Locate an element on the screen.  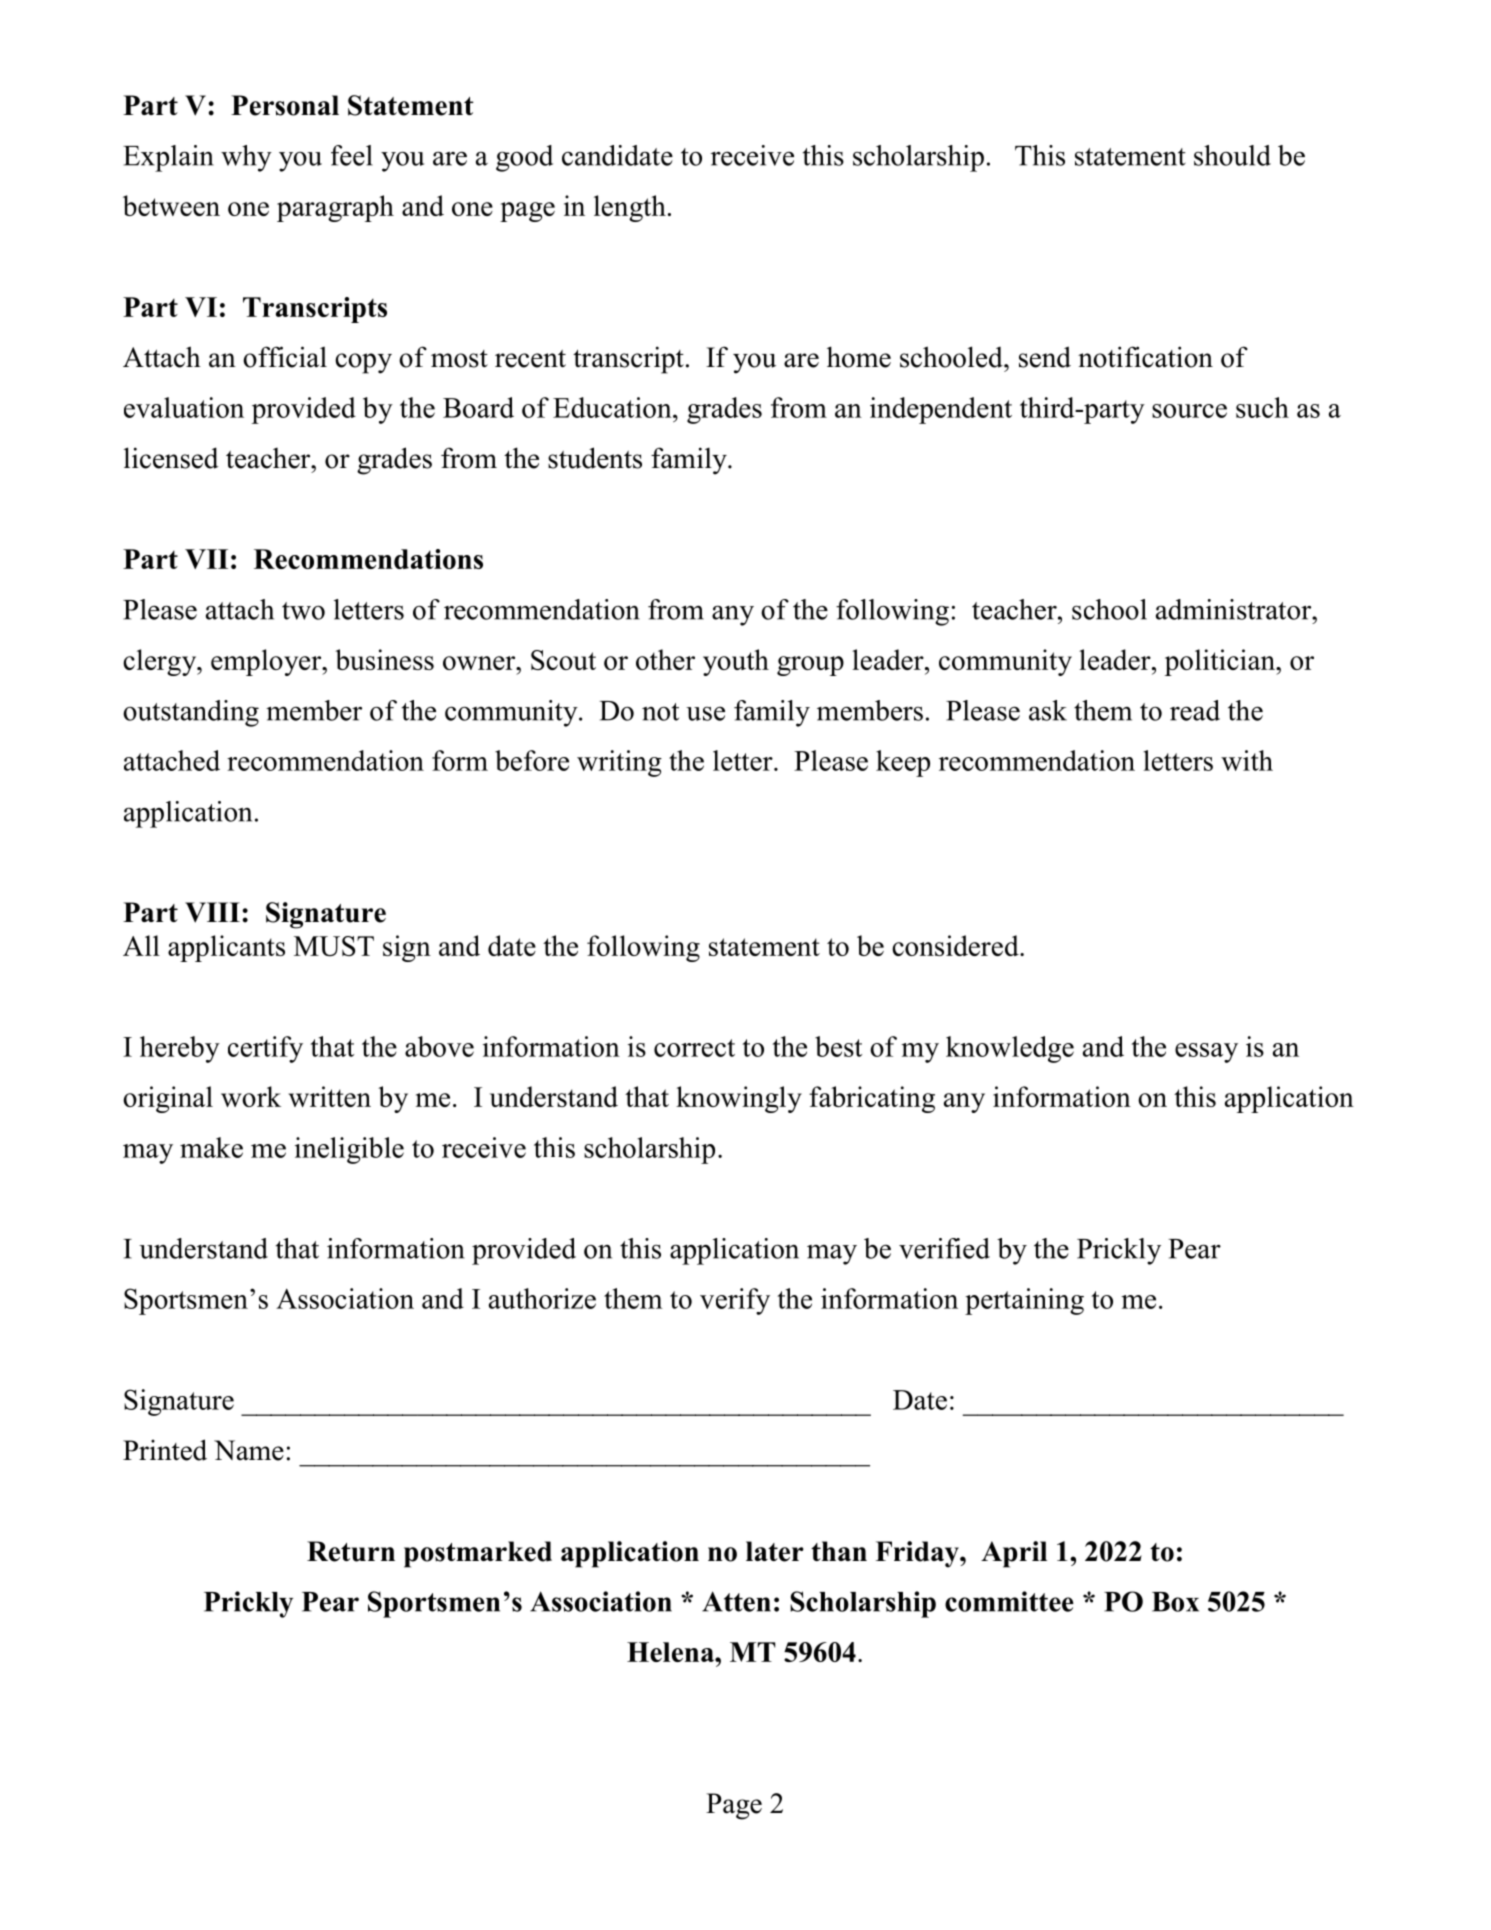
Return is located at coordinates (351, 1551).
